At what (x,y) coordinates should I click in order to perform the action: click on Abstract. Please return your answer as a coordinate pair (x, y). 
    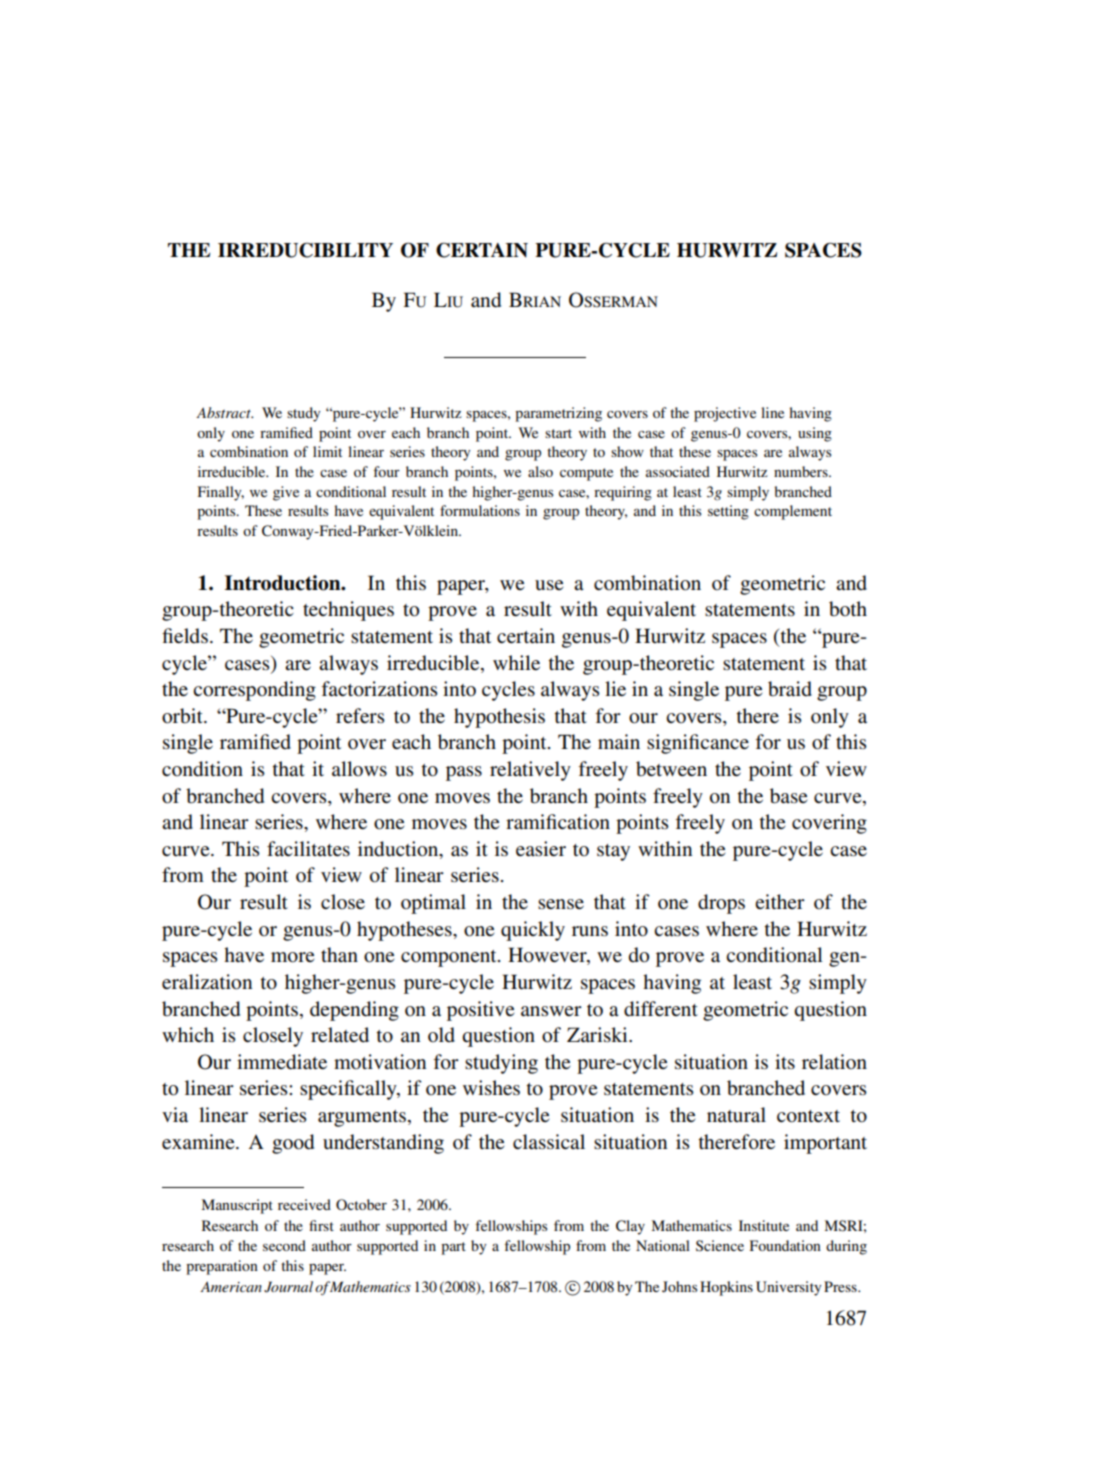
    Looking at the image, I should click on (224, 412).
